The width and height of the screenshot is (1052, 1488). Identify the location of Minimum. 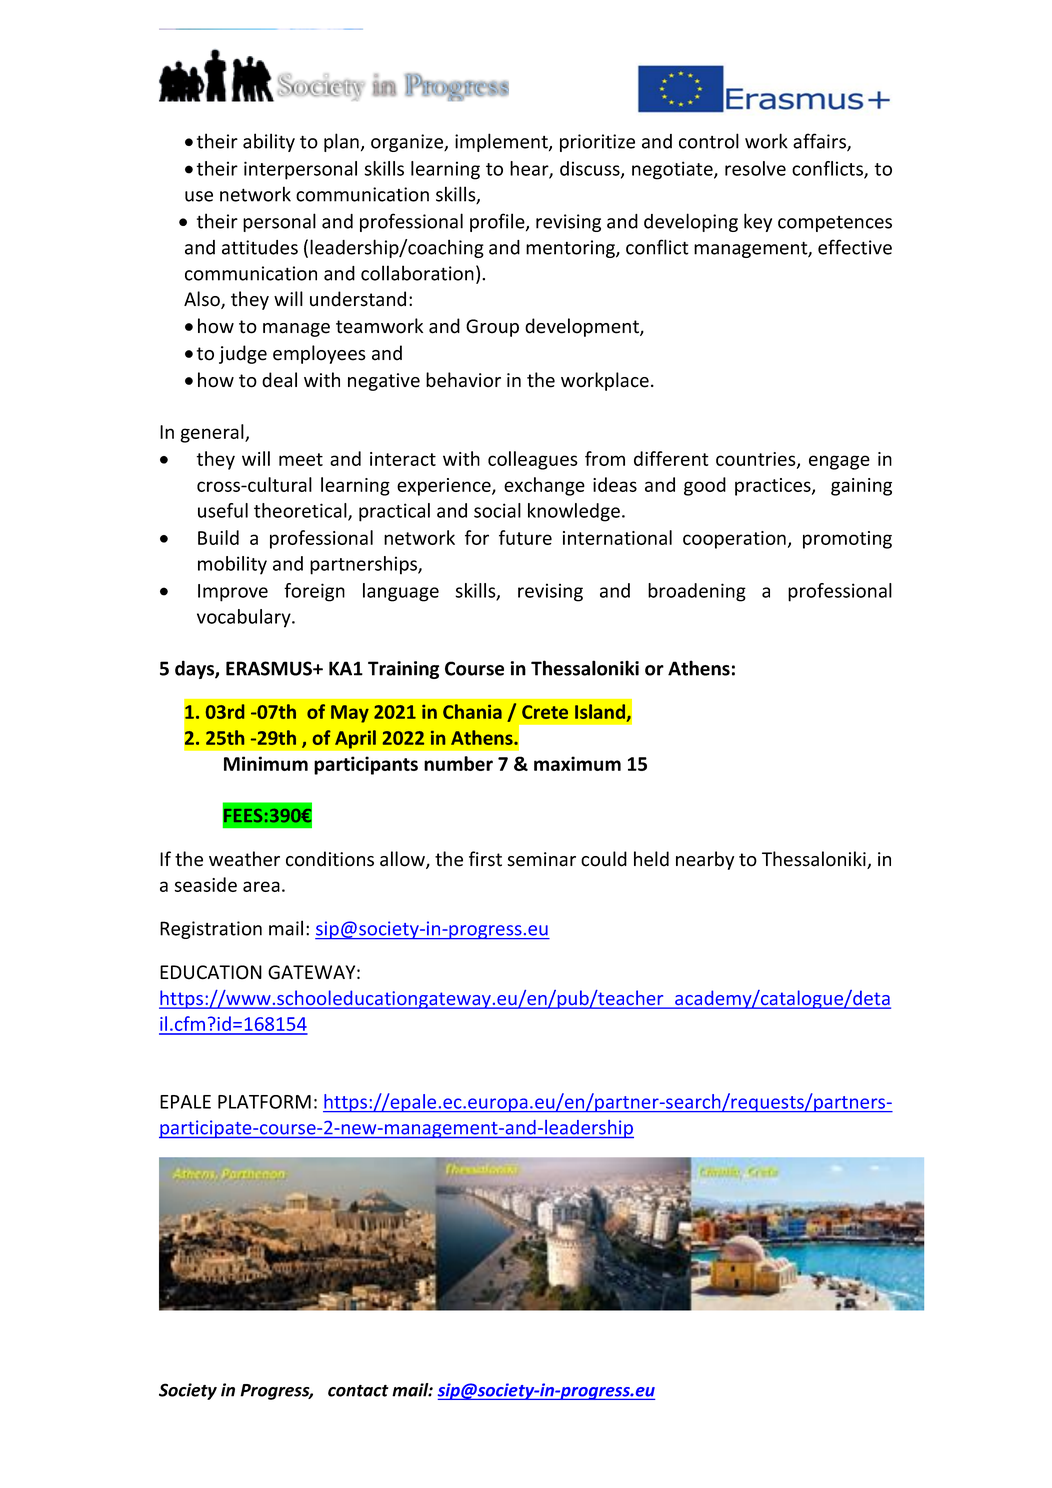
(266, 763).
